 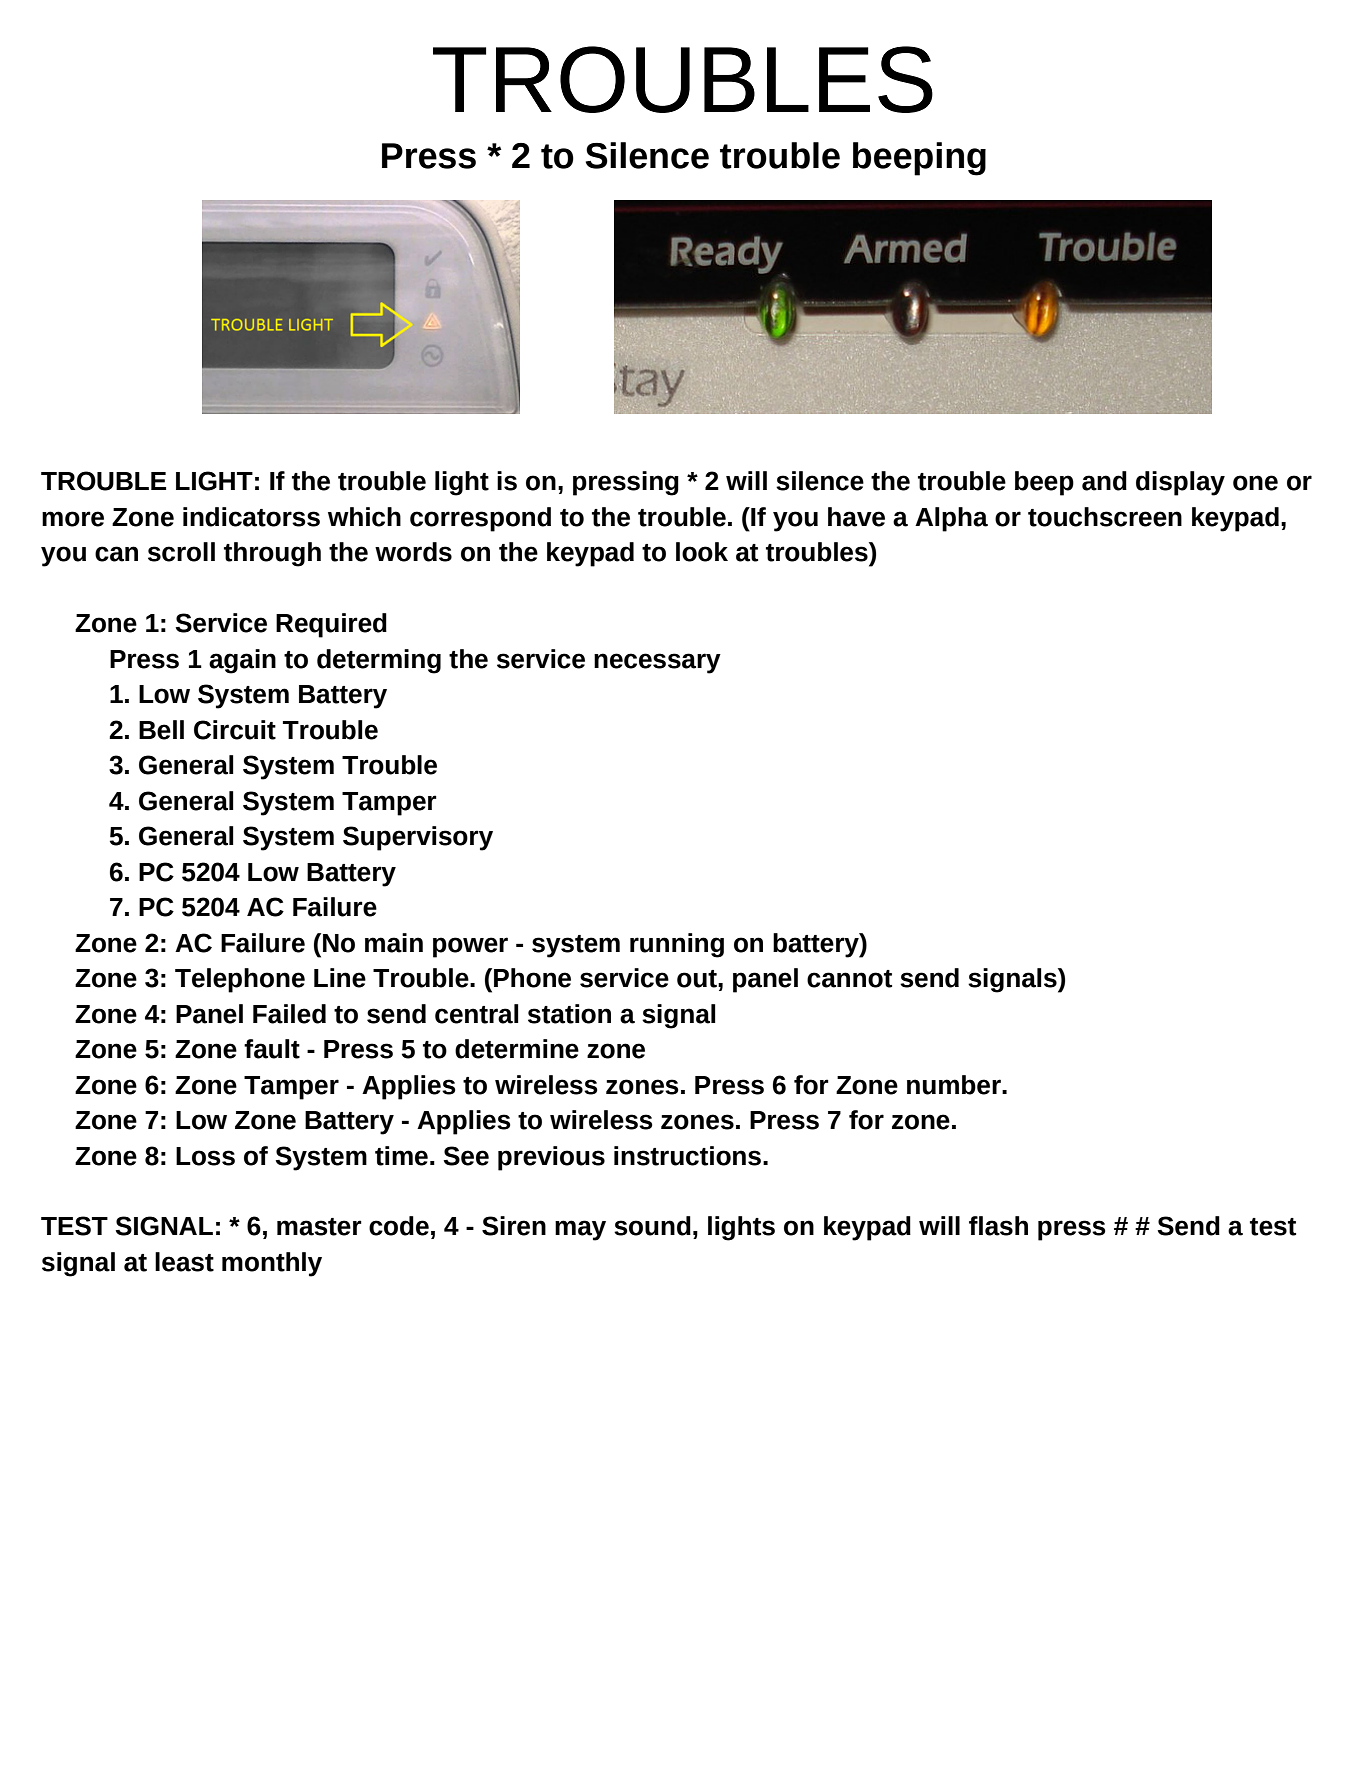 What do you see at coordinates (517, 1049) in the screenshot?
I see `determine` at bounding box center [517, 1049].
